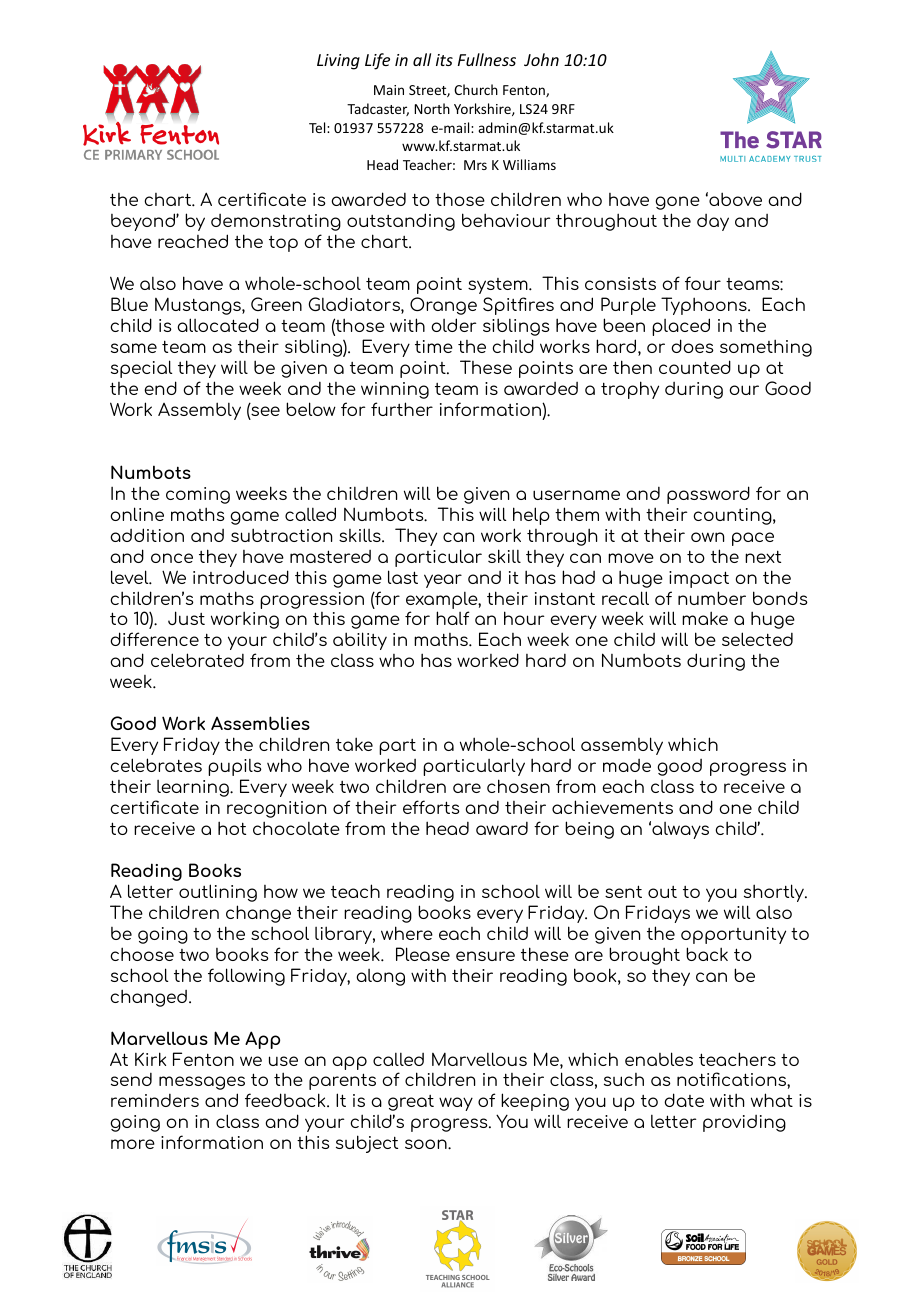  I want to click on made, so click(627, 765).
